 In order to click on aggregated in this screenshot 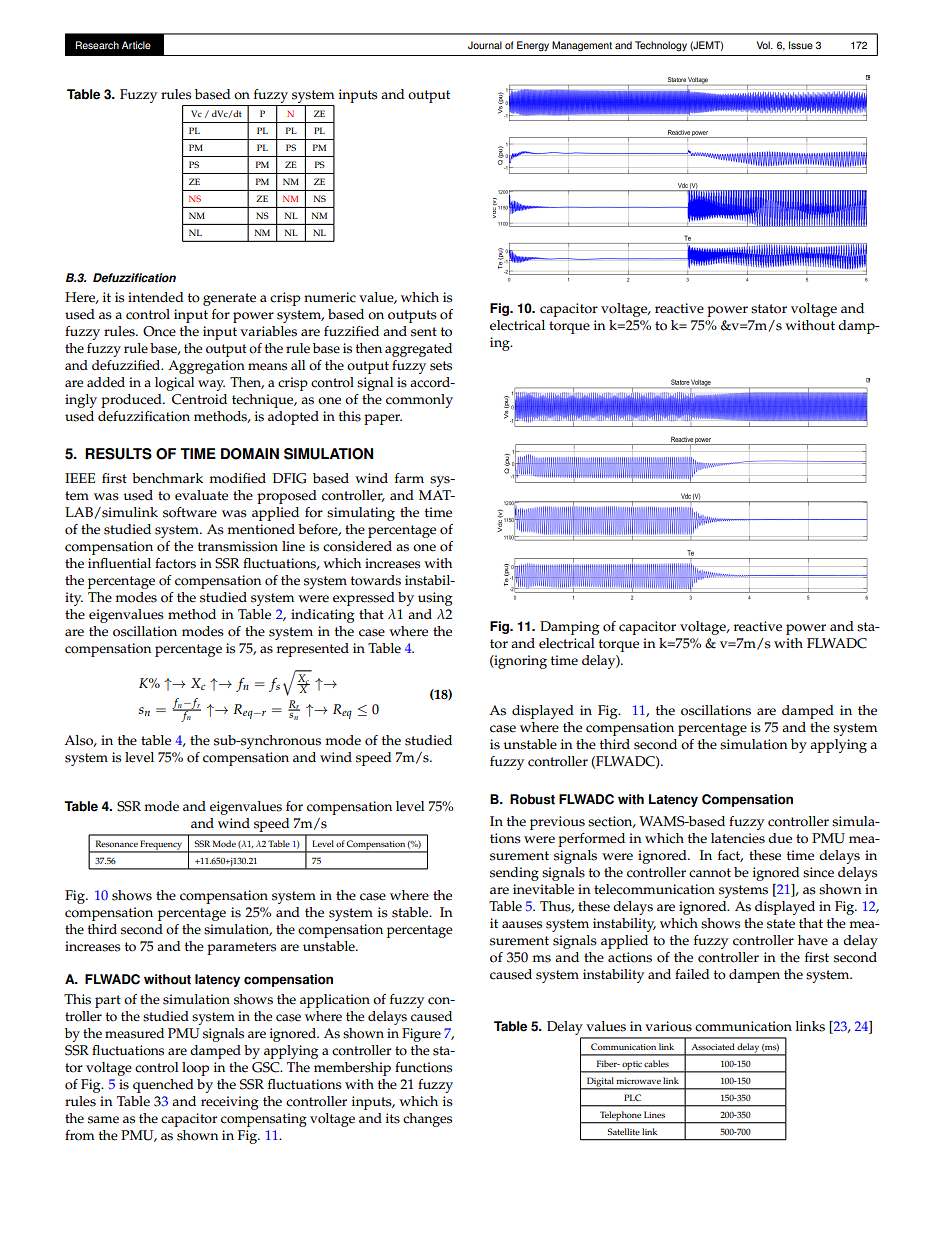, I will do `click(418, 350)`.
